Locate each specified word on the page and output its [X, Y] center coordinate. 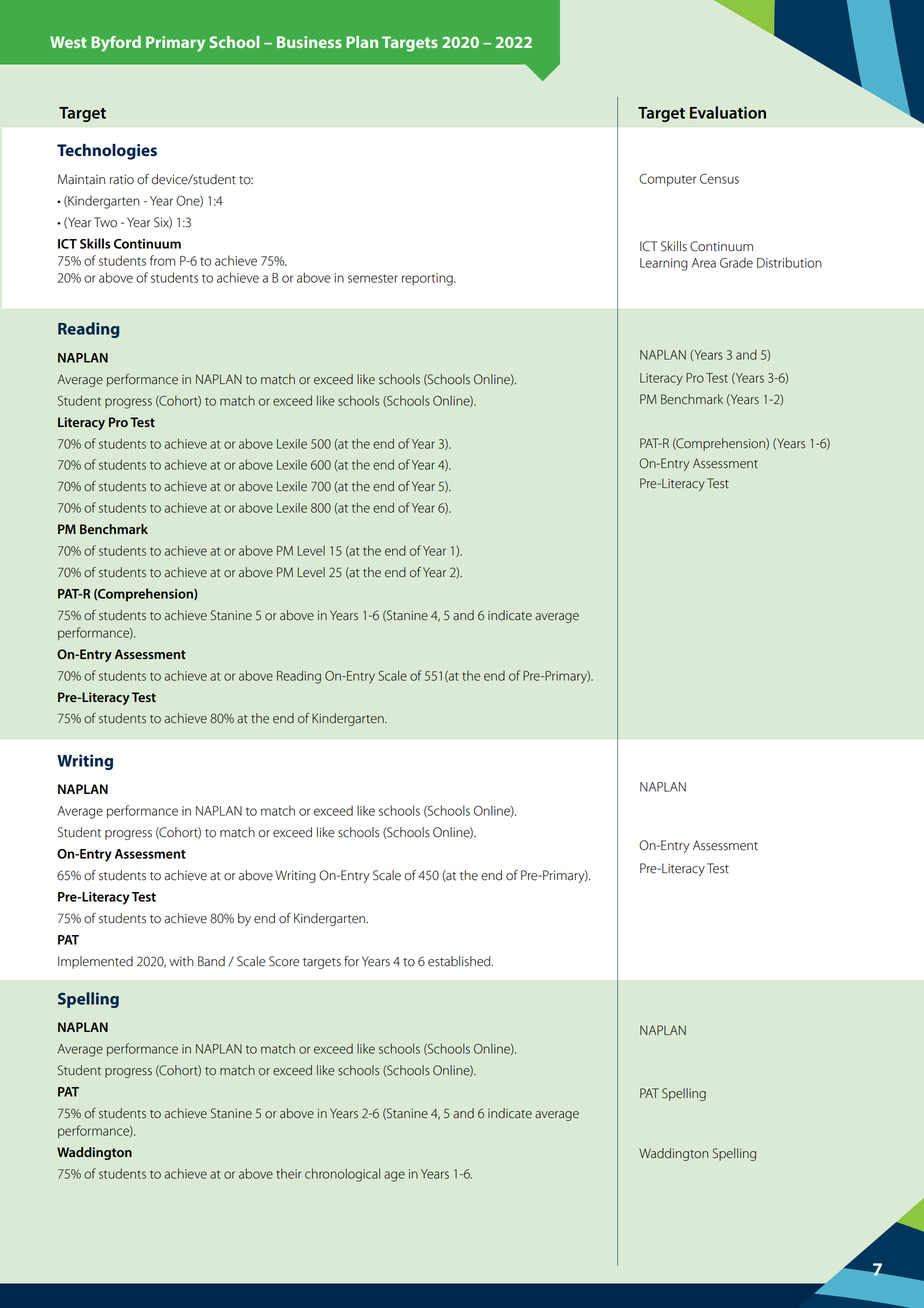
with [181, 961]
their [288, 1173]
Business [309, 42]
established [460, 961]
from [163, 260]
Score [284, 961]
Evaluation [728, 112]
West [68, 42]
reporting [428, 279]
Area [704, 263]
